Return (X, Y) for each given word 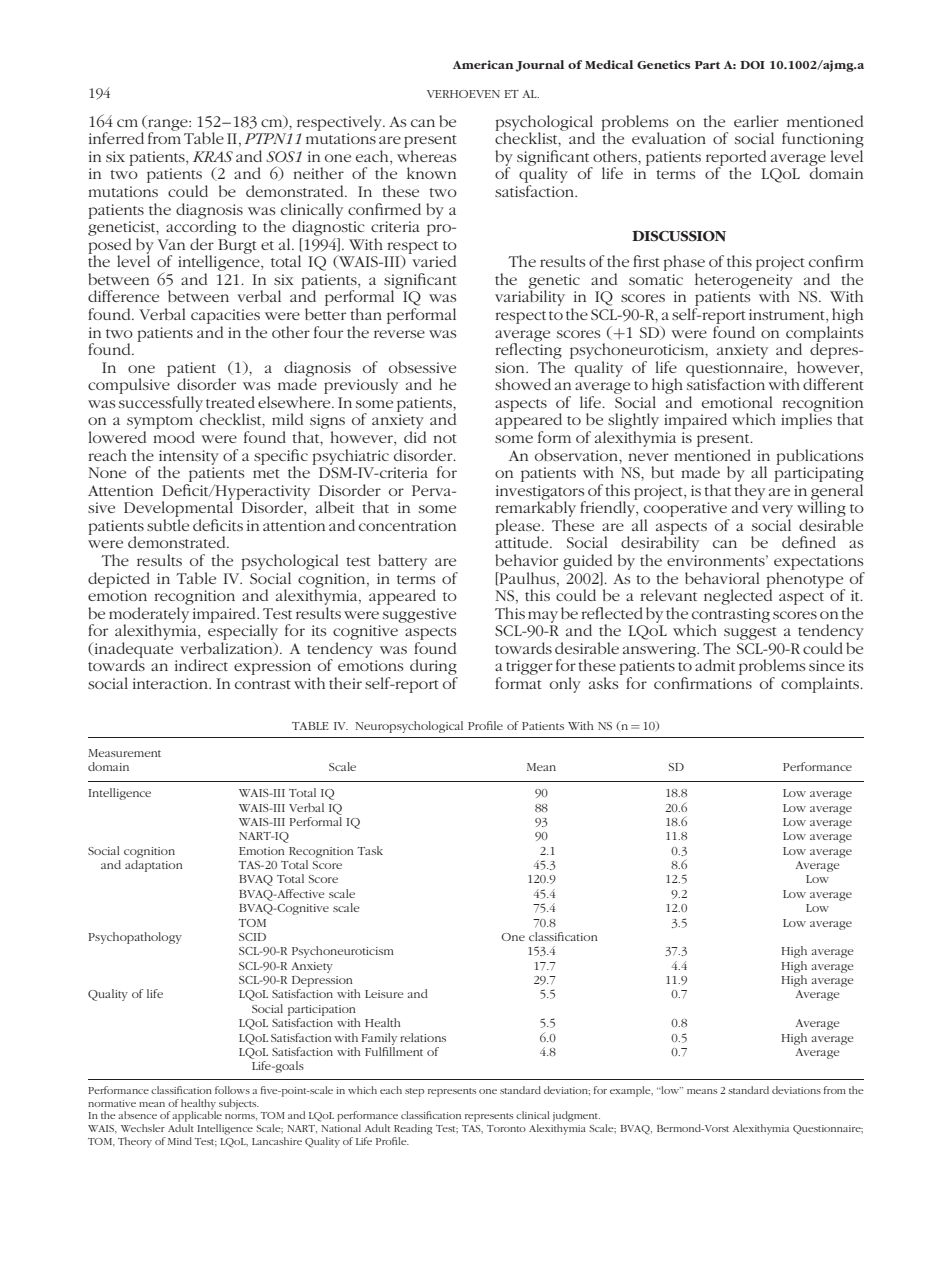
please (519, 528)
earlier (756, 121)
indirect (201, 665)
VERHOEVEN (463, 94)
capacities (225, 316)
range (168, 126)
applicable (197, 1115)
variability (530, 297)
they (749, 493)
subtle (168, 525)
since (827, 665)
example (631, 1091)
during (434, 668)
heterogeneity (744, 282)
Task (370, 850)
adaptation (154, 866)
